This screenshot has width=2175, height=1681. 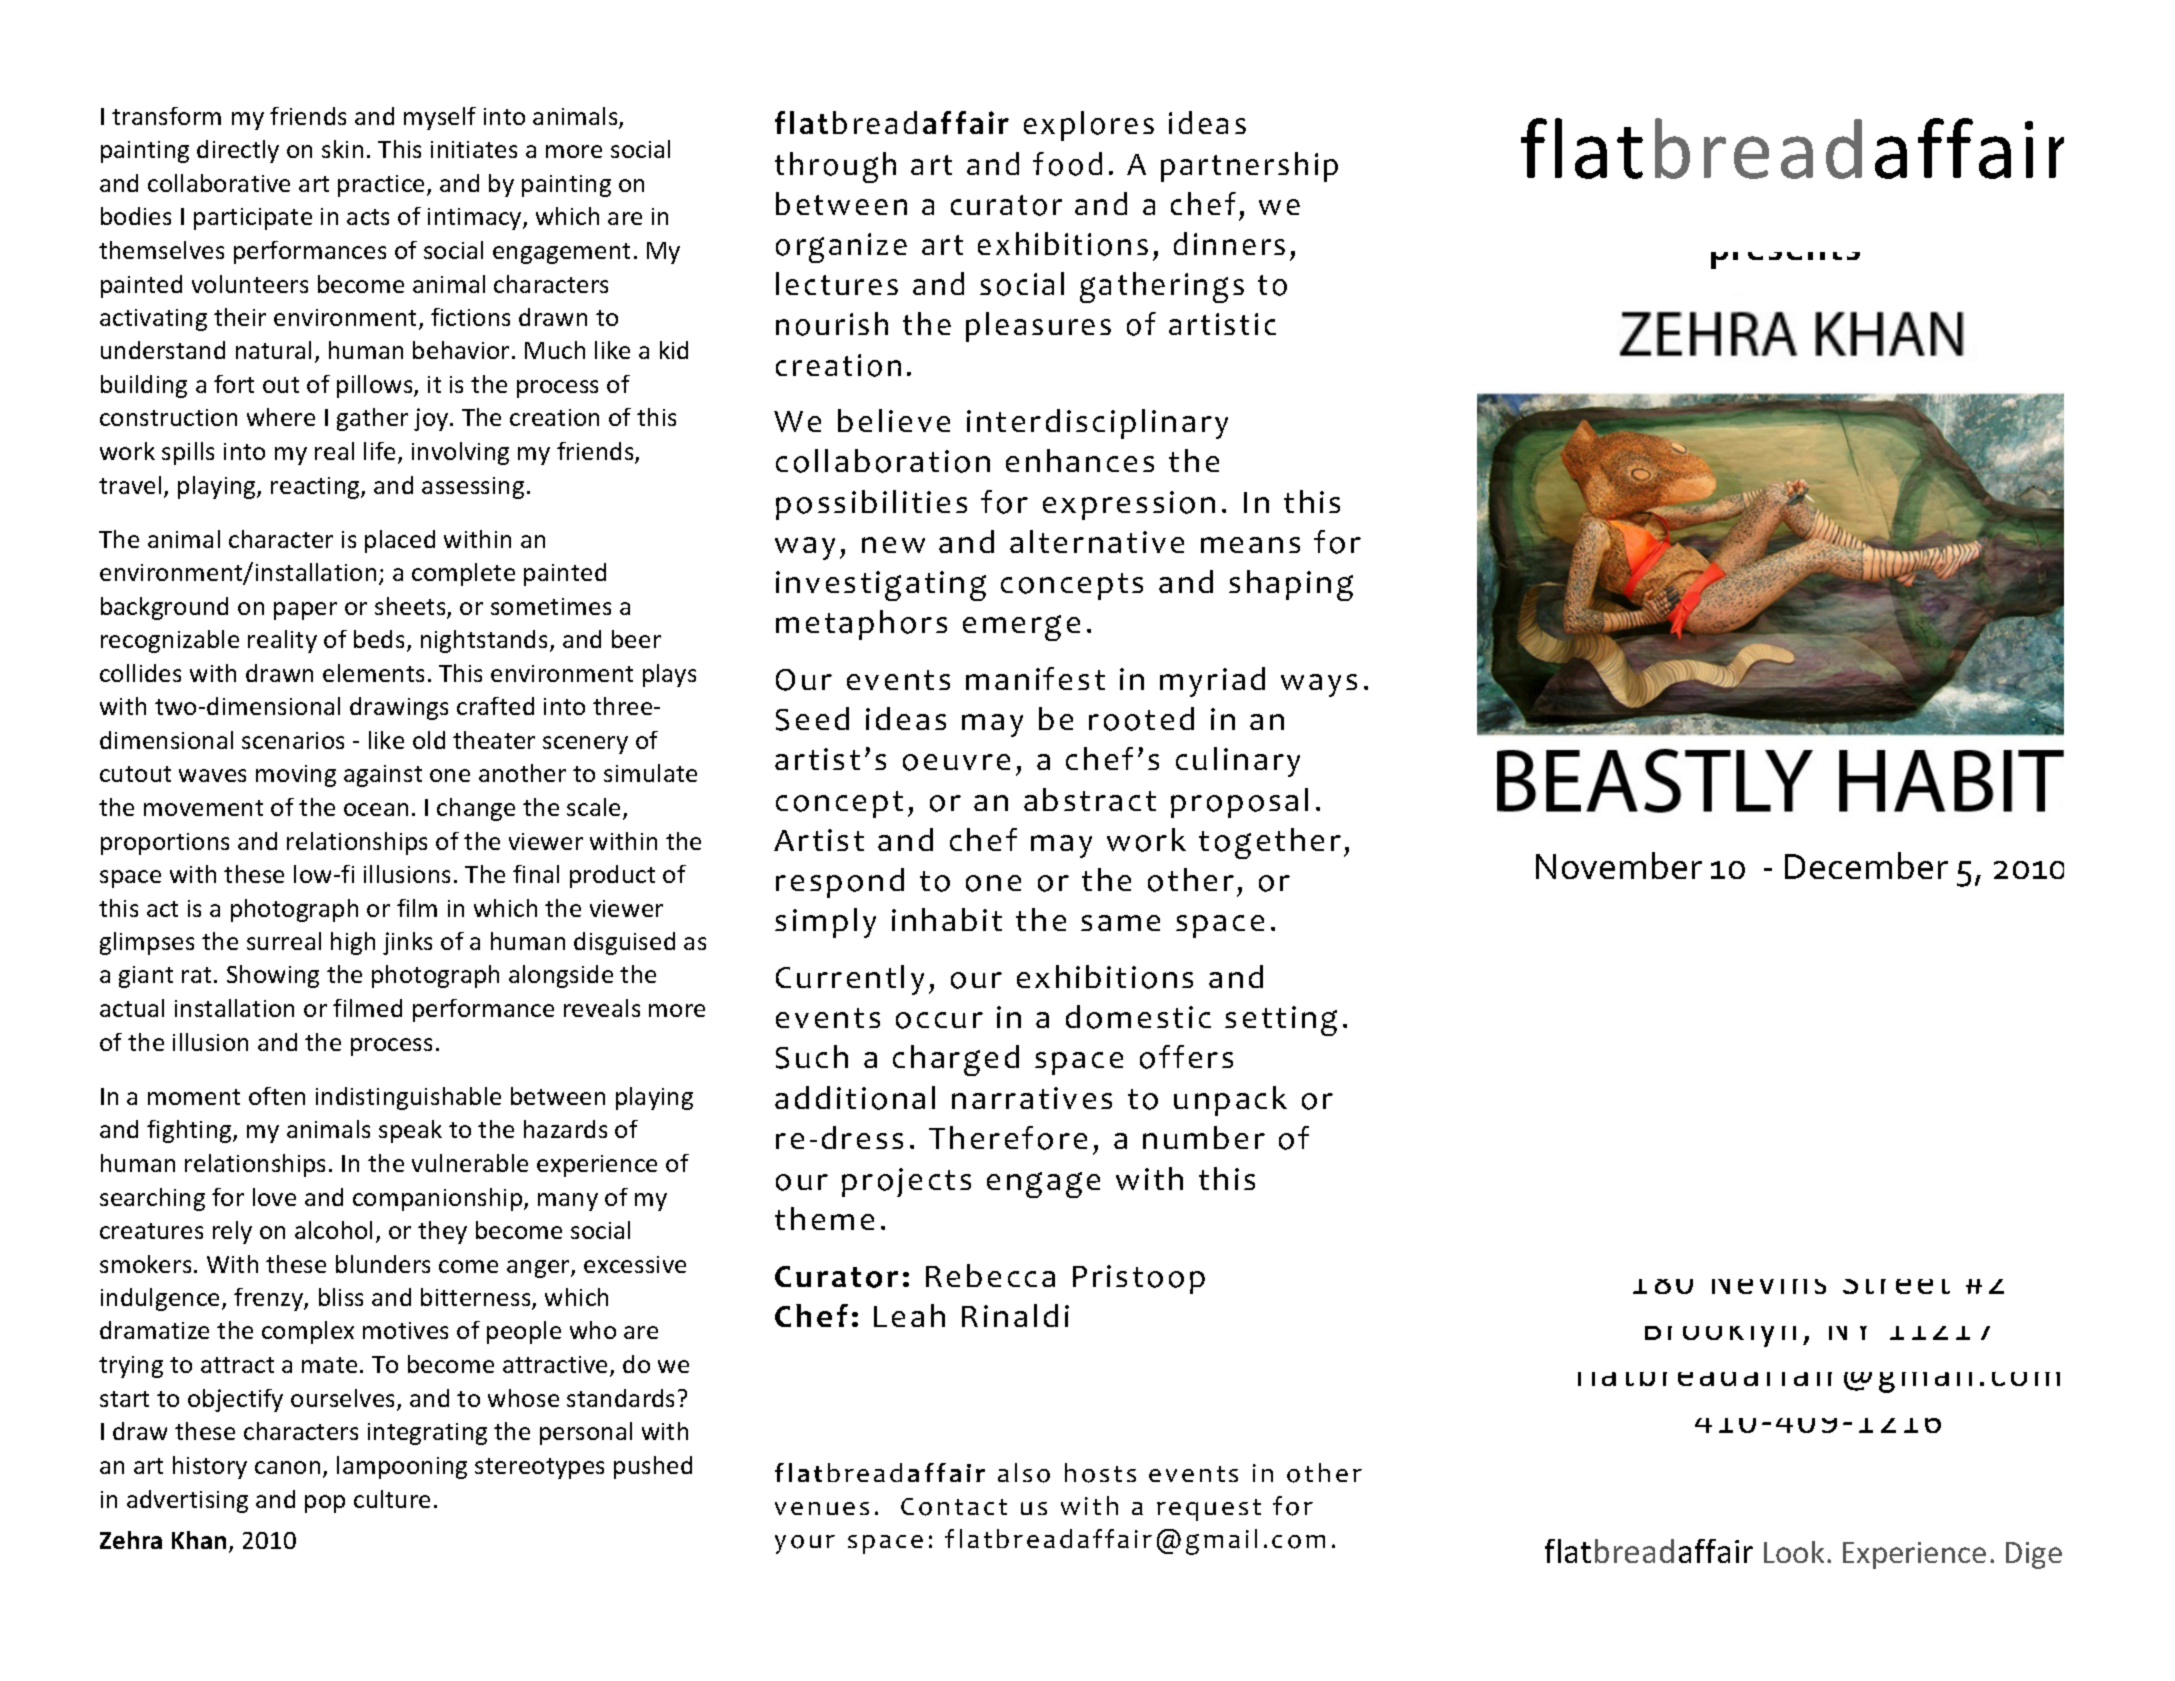 What do you see at coordinates (1021, 628) in the screenshot?
I see `emerge` at bounding box center [1021, 628].
